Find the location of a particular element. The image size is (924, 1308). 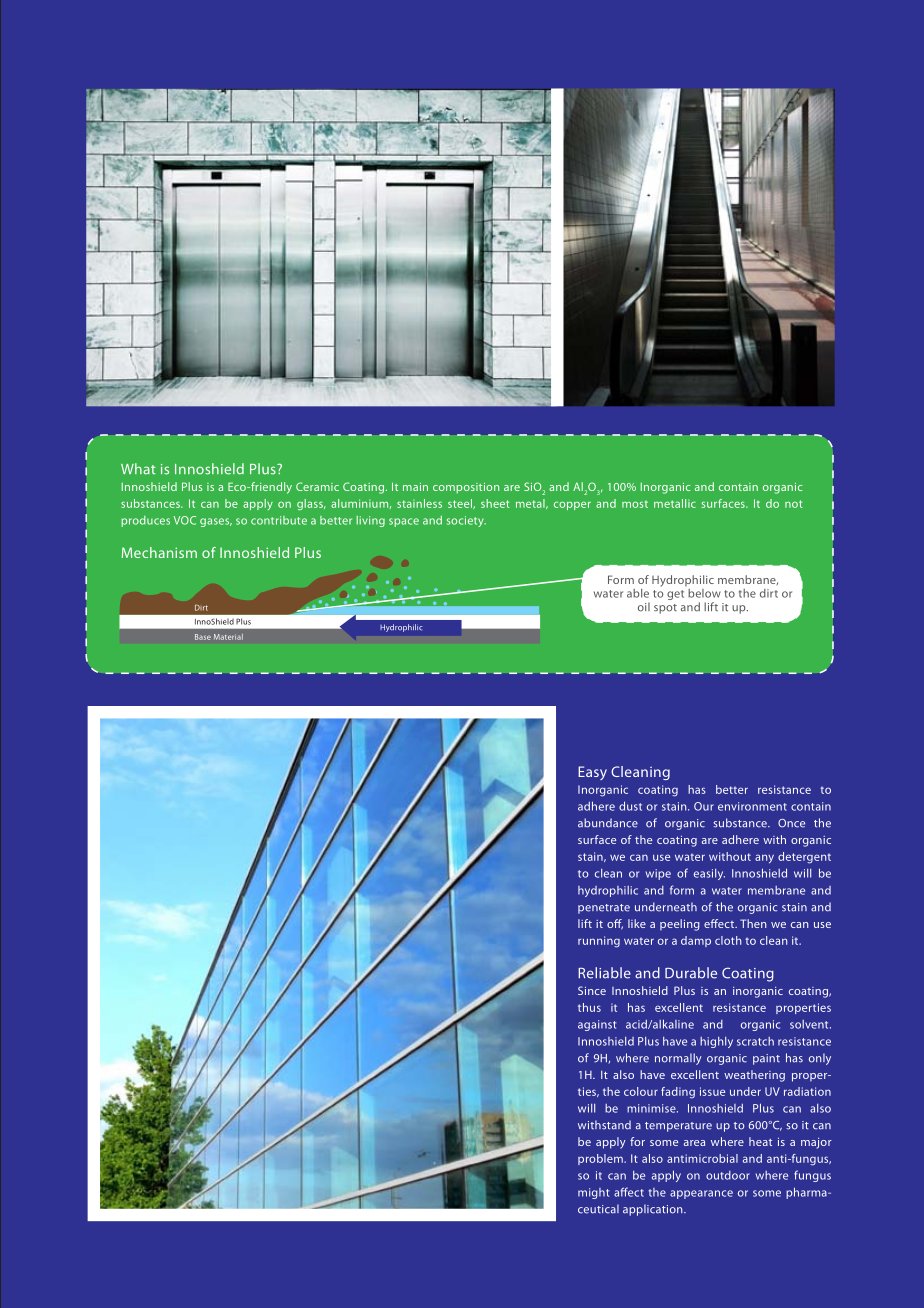

outdoor is located at coordinates (728, 1175).
